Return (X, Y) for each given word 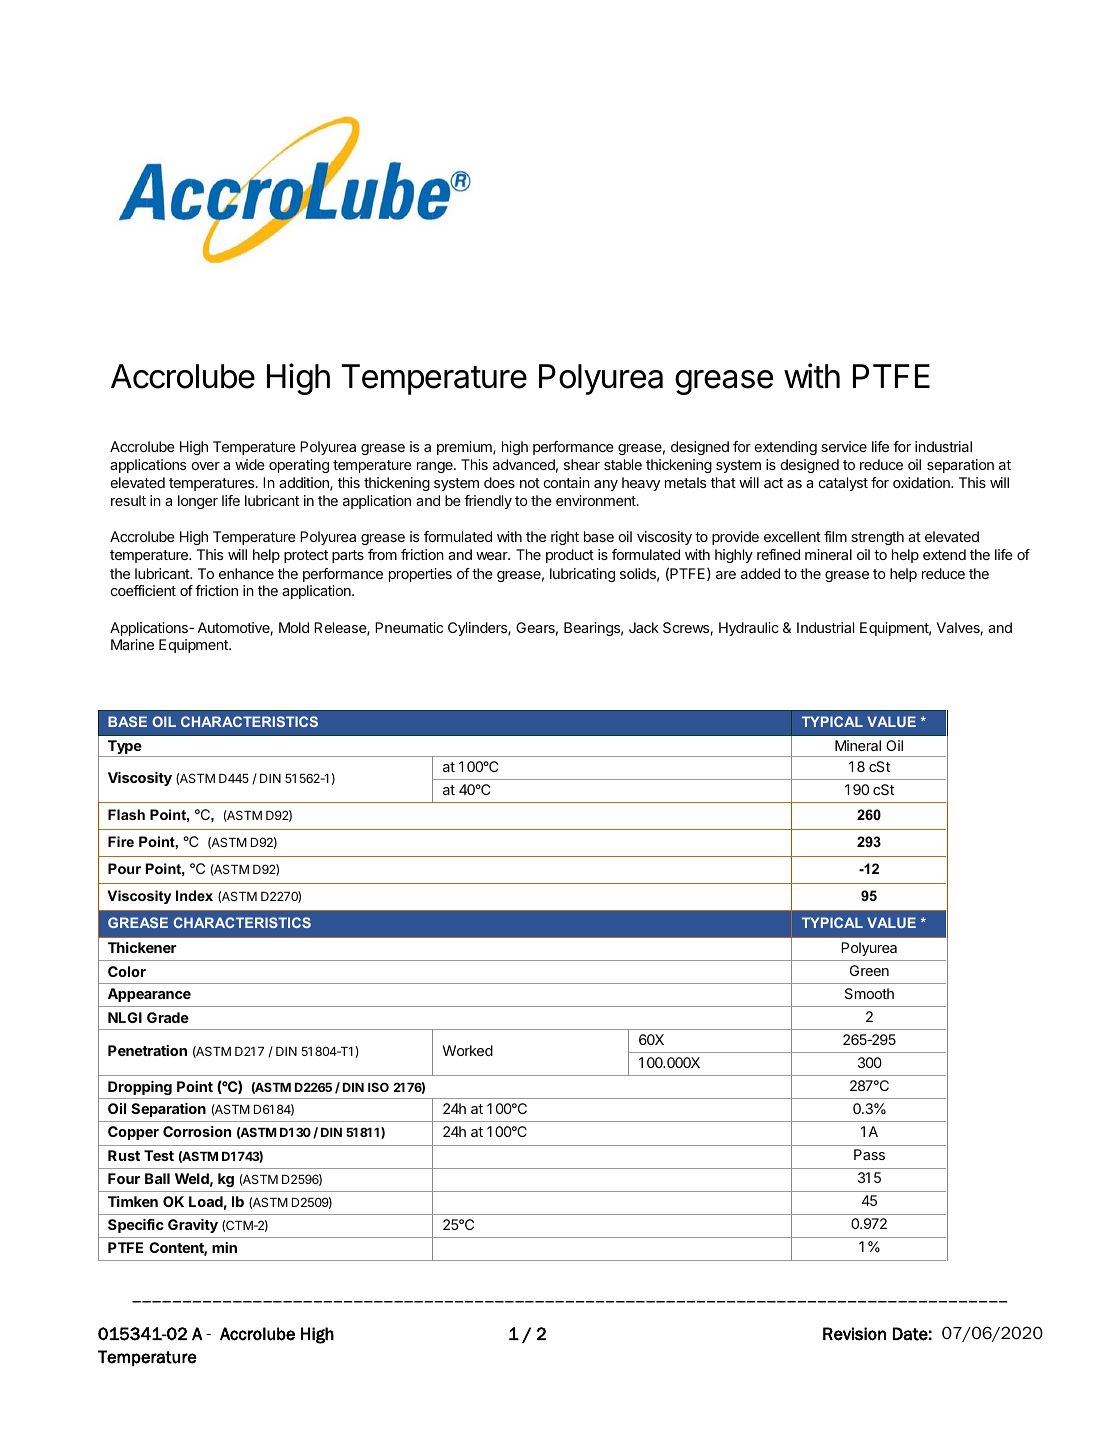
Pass (869, 1154)
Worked (468, 1050)
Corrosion (197, 1131)
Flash (126, 814)
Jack (644, 627)
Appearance (149, 995)
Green (869, 970)
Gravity (193, 1226)
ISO (378, 1087)
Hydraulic (749, 629)
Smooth (869, 993)
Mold (294, 627)
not (530, 483)
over (206, 466)
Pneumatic (409, 627)
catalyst (843, 484)
